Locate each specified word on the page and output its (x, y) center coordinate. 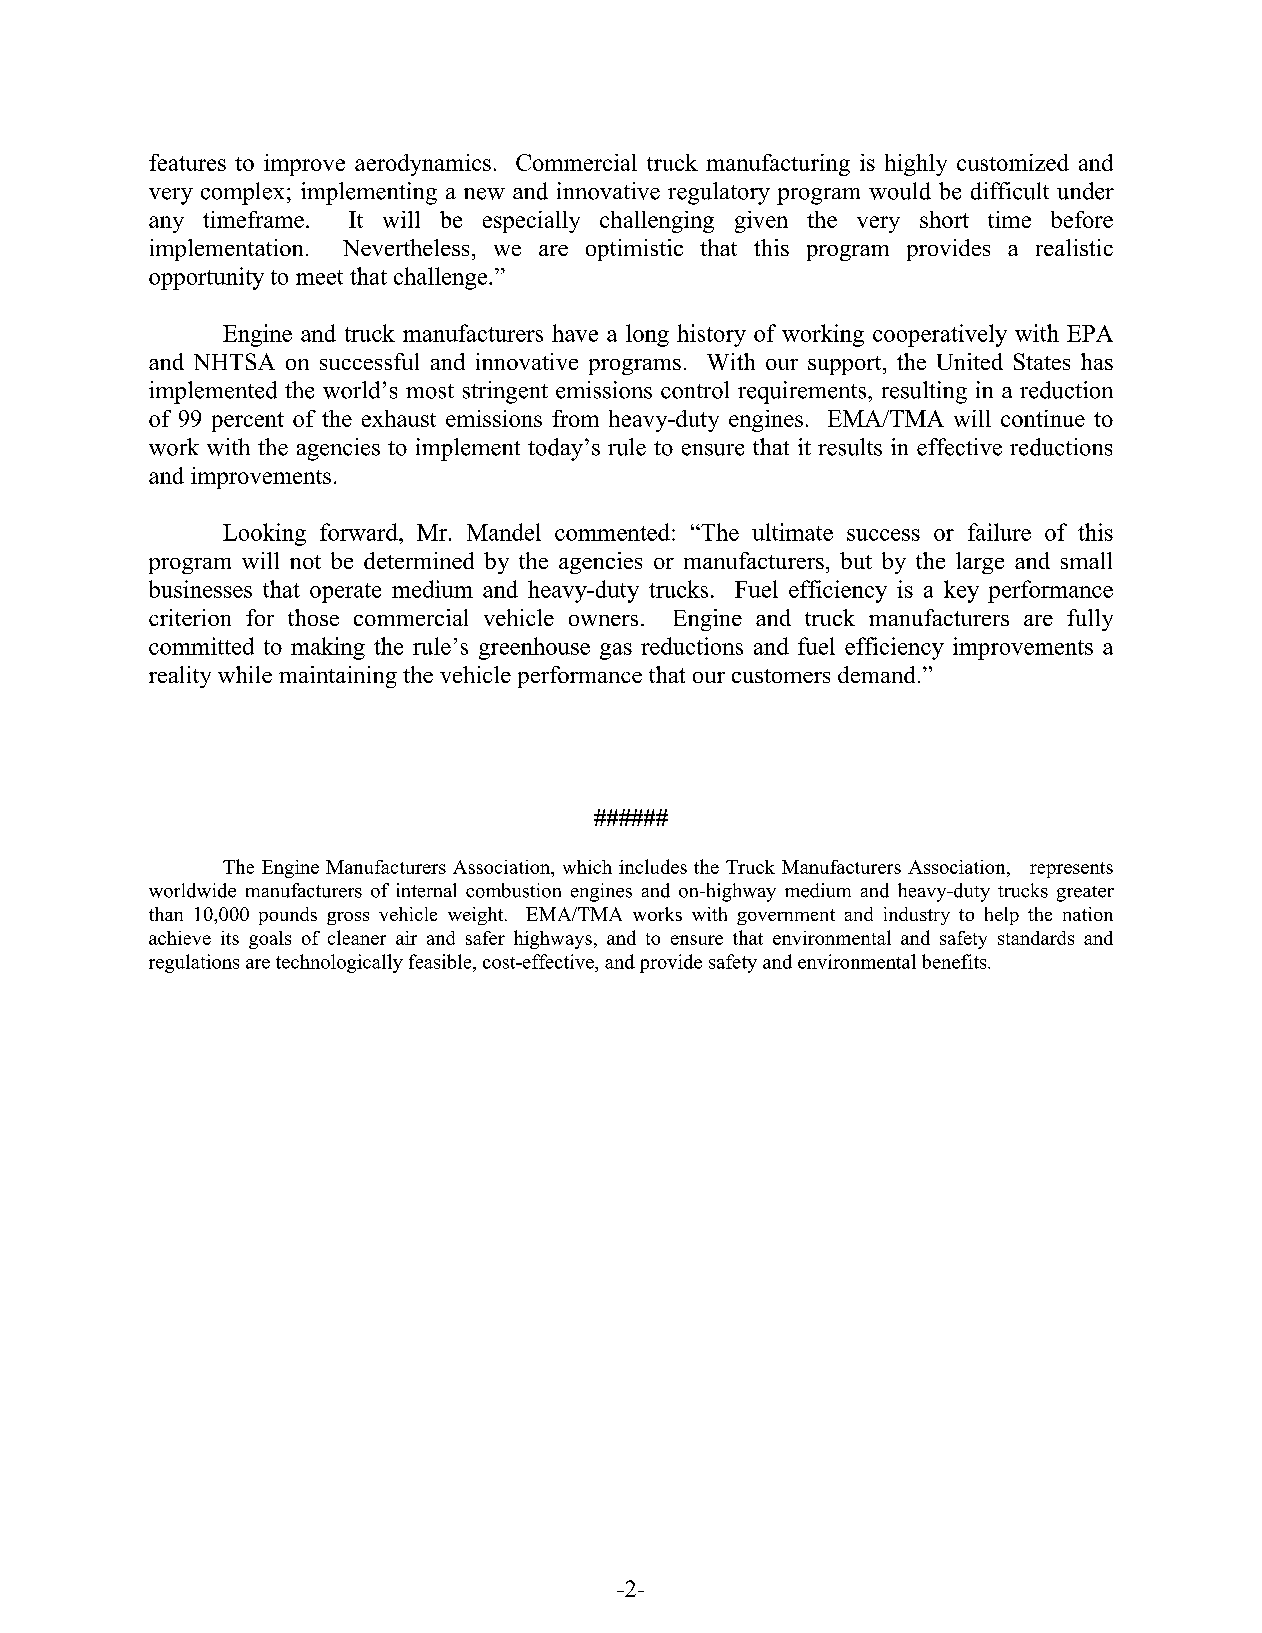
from (575, 418)
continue (1043, 418)
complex (242, 193)
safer (485, 938)
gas (616, 651)
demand (876, 674)
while (245, 674)
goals (270, 940)
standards (1036, 938)
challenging (657, 222)
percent (248, 422)
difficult (1010, 191)
